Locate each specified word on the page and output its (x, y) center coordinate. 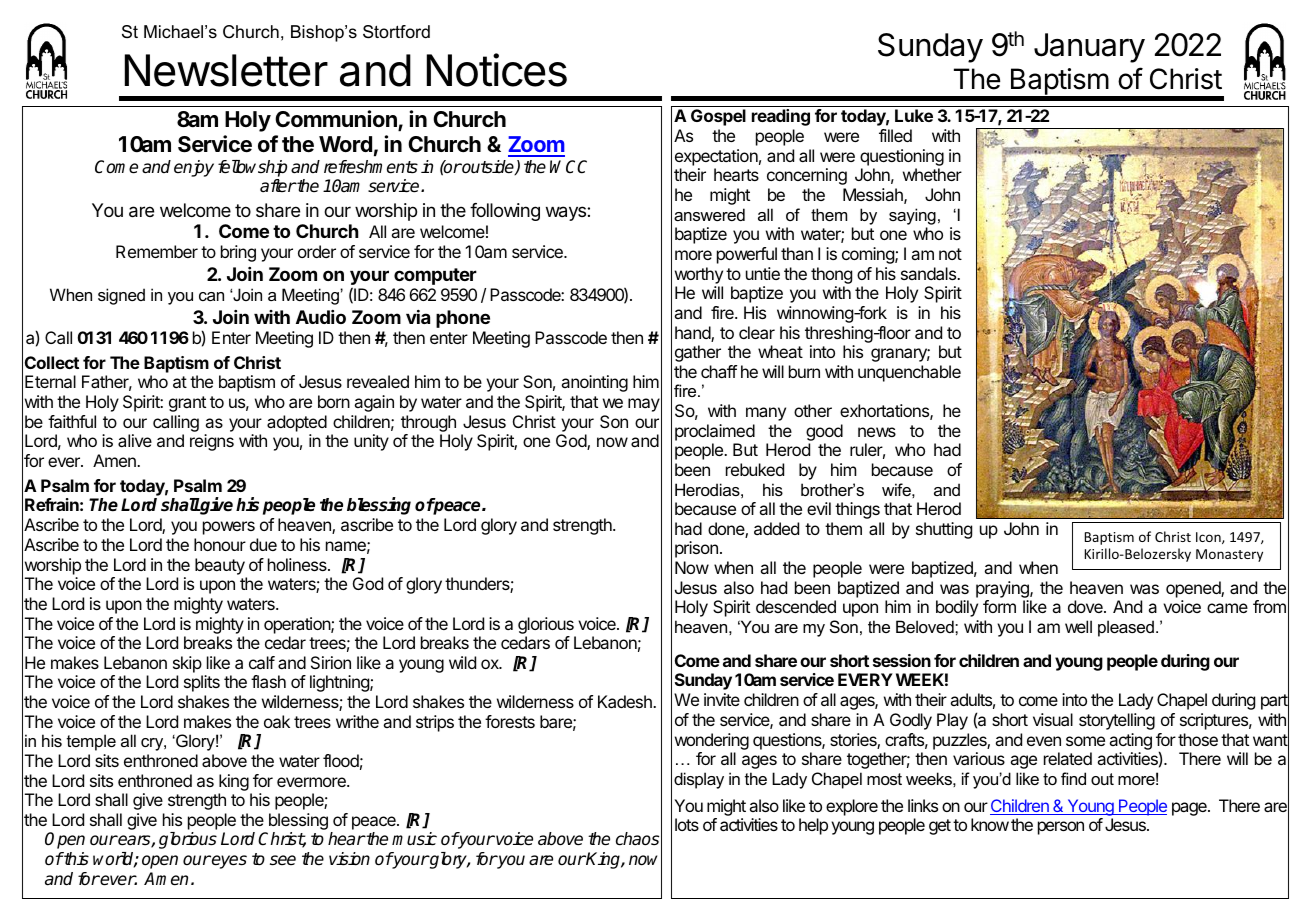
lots (687, 824)
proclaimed (715, 432)
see (283, 860)
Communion (337, 120)
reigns (212, 442)
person (1061, 828)
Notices (497, 70)
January (1089, 48)
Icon (1209, 538)
